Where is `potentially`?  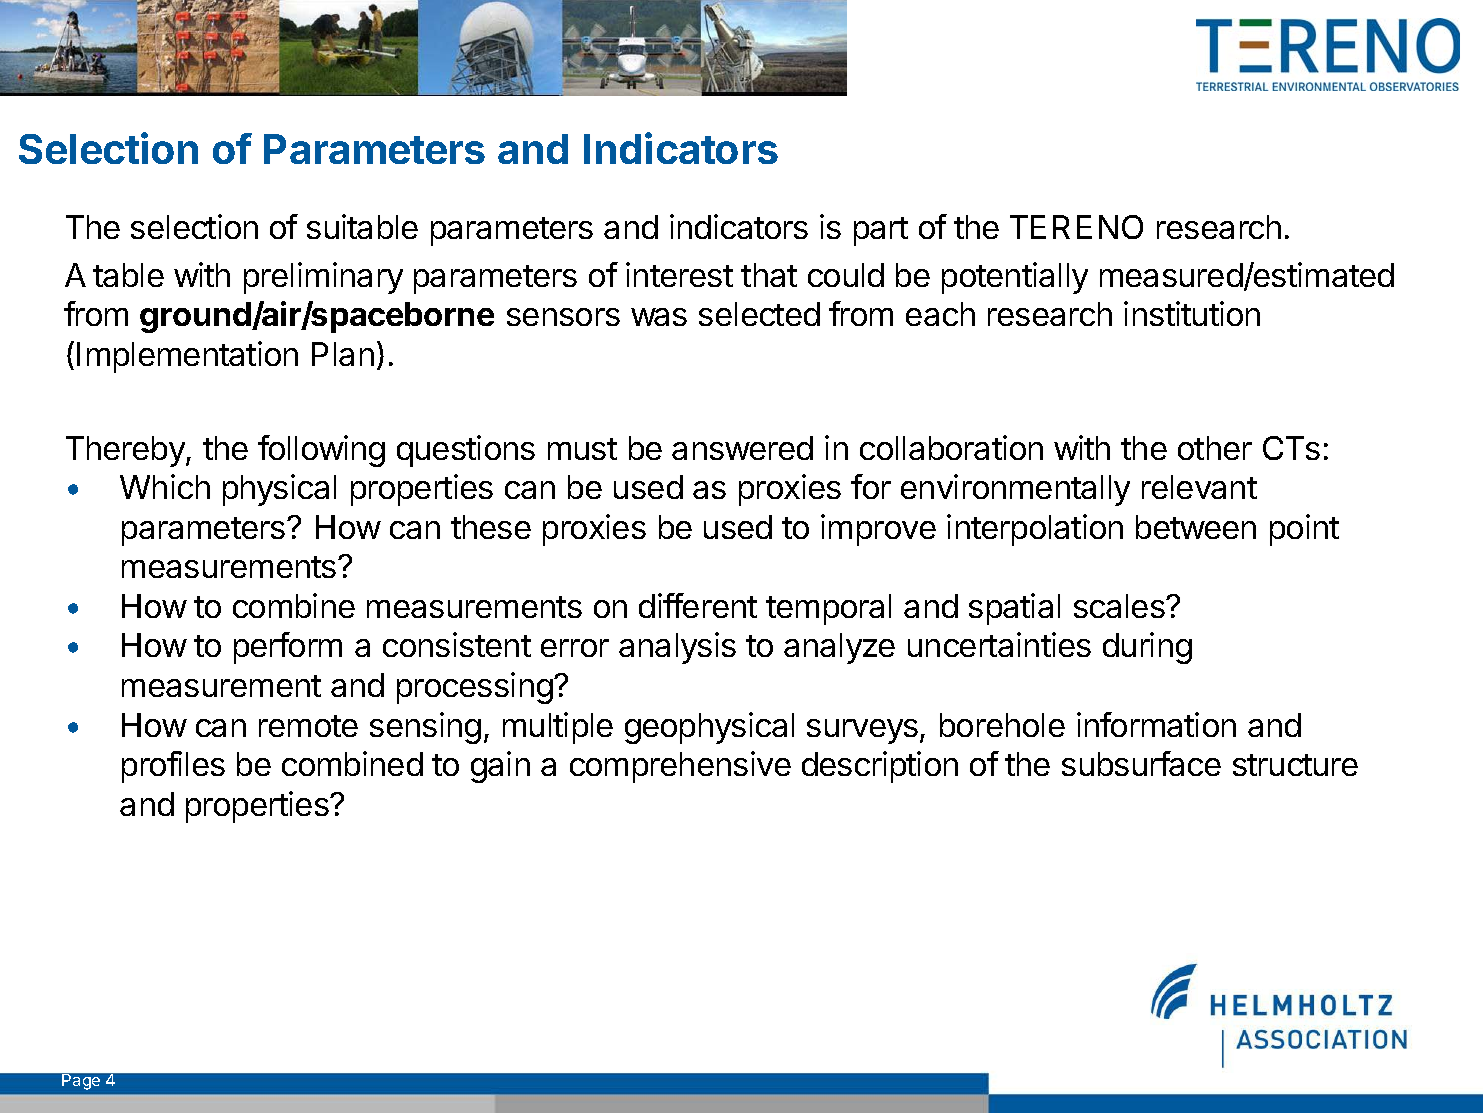 potentially is located at coordinates (1015, 278).
